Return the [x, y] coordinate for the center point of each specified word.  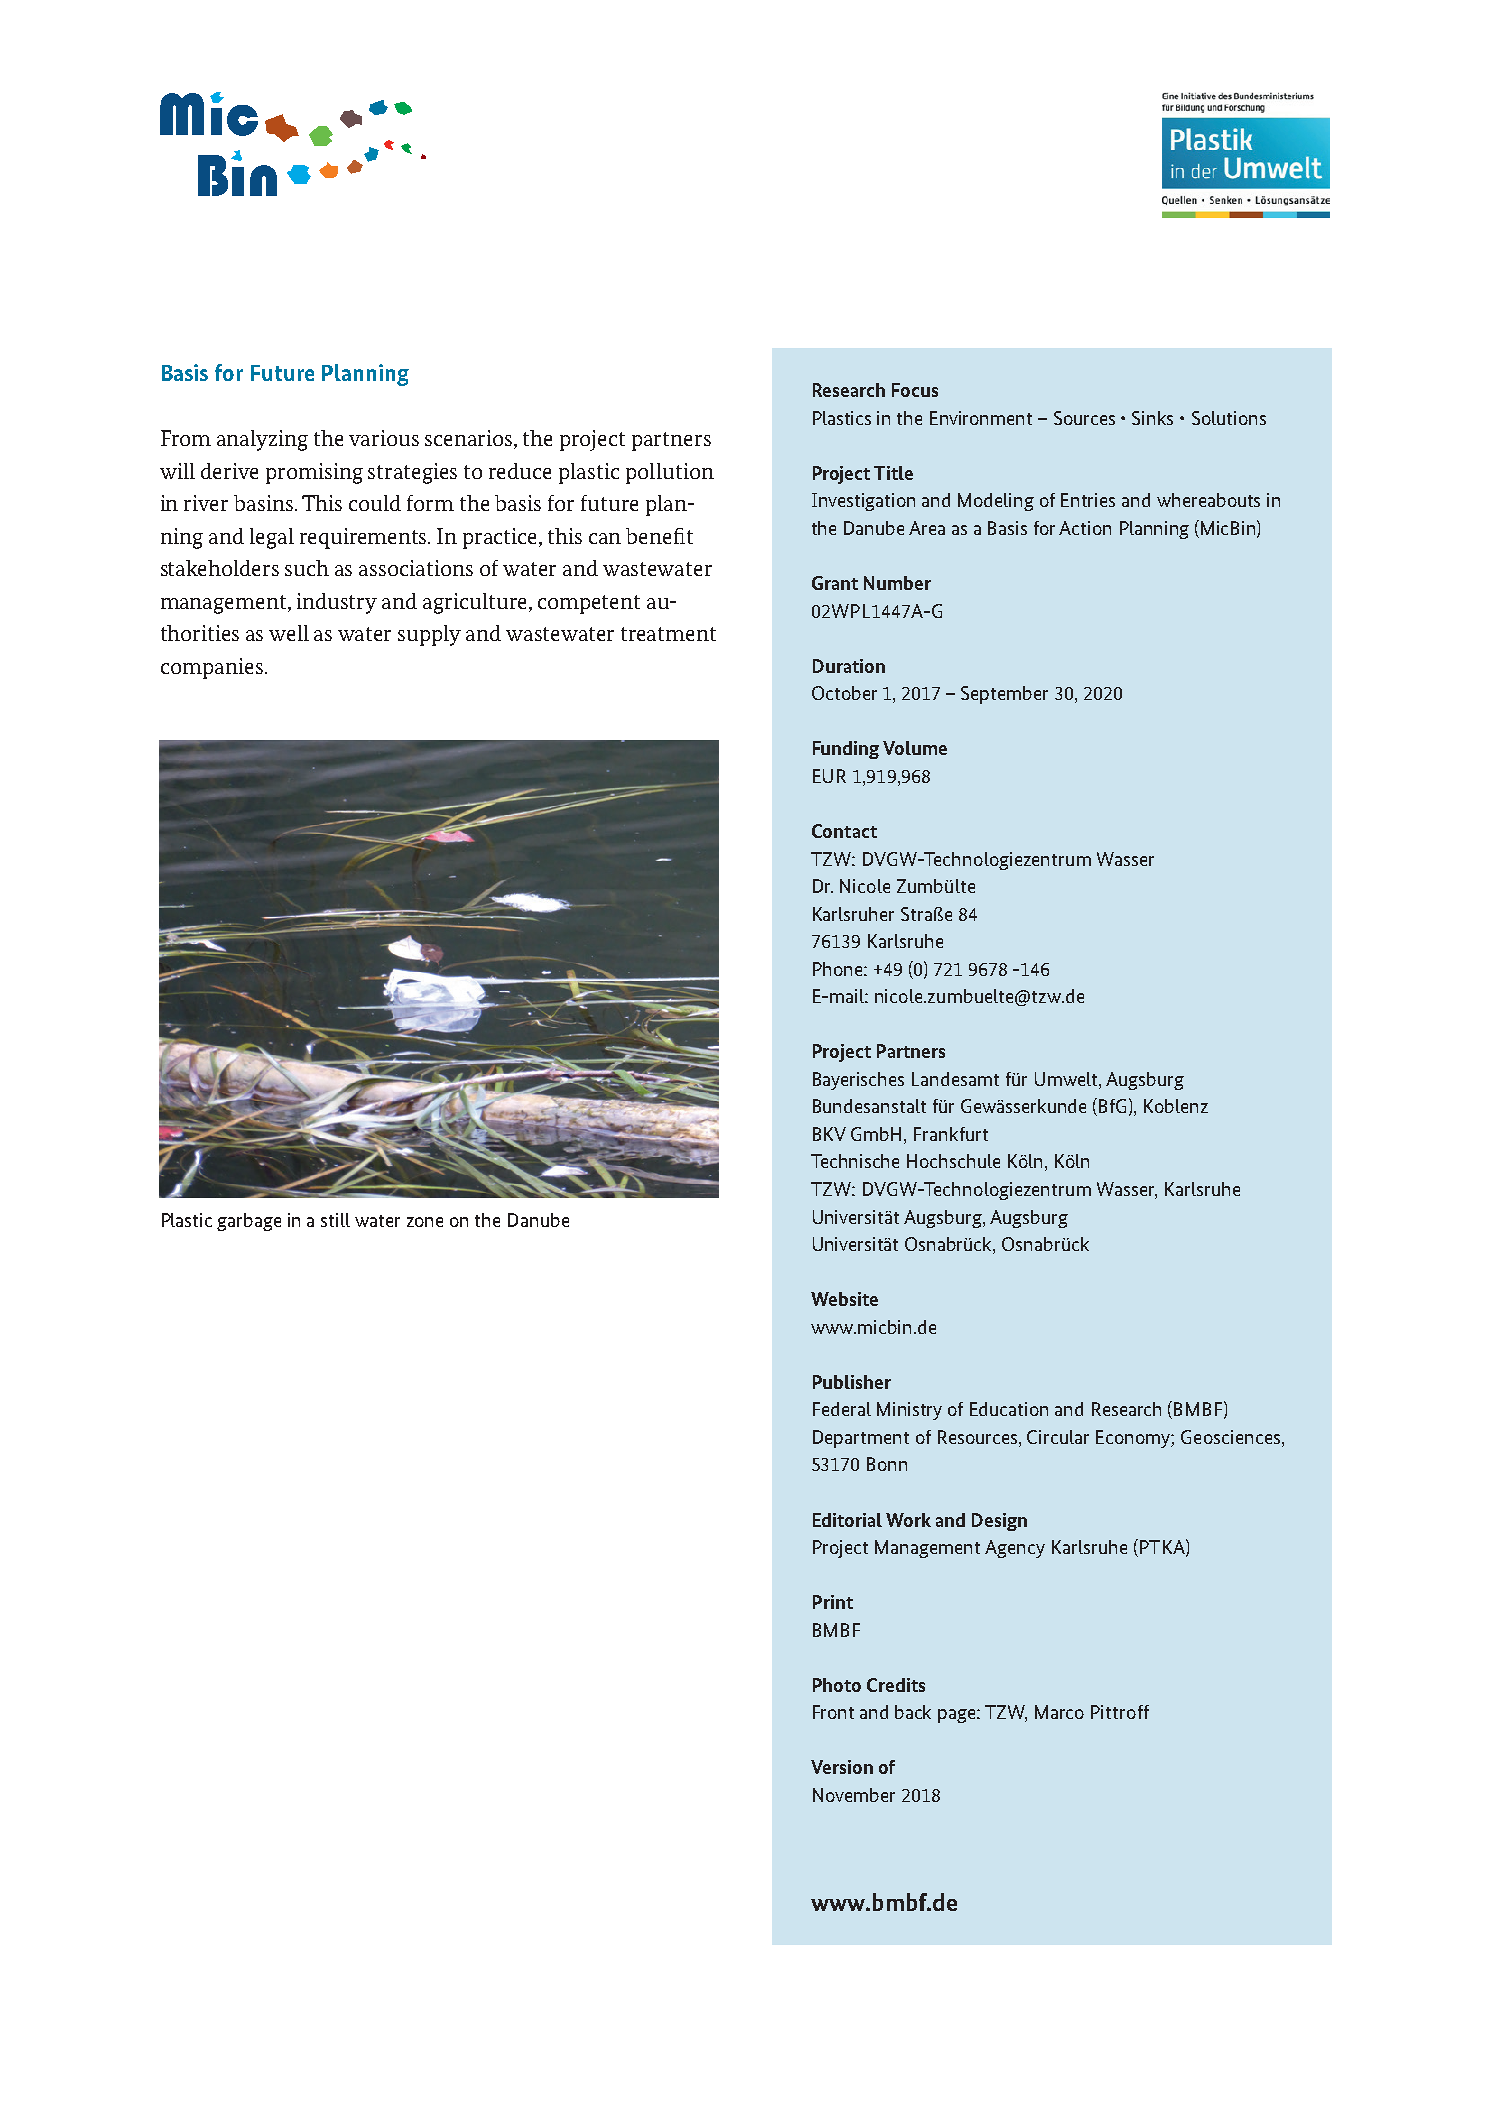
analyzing [262, 440]
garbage [249, 1222]
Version [842, 1767]
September [1004, 695]
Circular [1058, 1437]
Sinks [1152, 418]
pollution [670, 473]
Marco [1059, 1712]
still [335, 1220]
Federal [842, 1409]
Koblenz [1176, 1106]
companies [212, 668]
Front [833, 1712]
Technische [855, 1161]
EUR [829, 776]
